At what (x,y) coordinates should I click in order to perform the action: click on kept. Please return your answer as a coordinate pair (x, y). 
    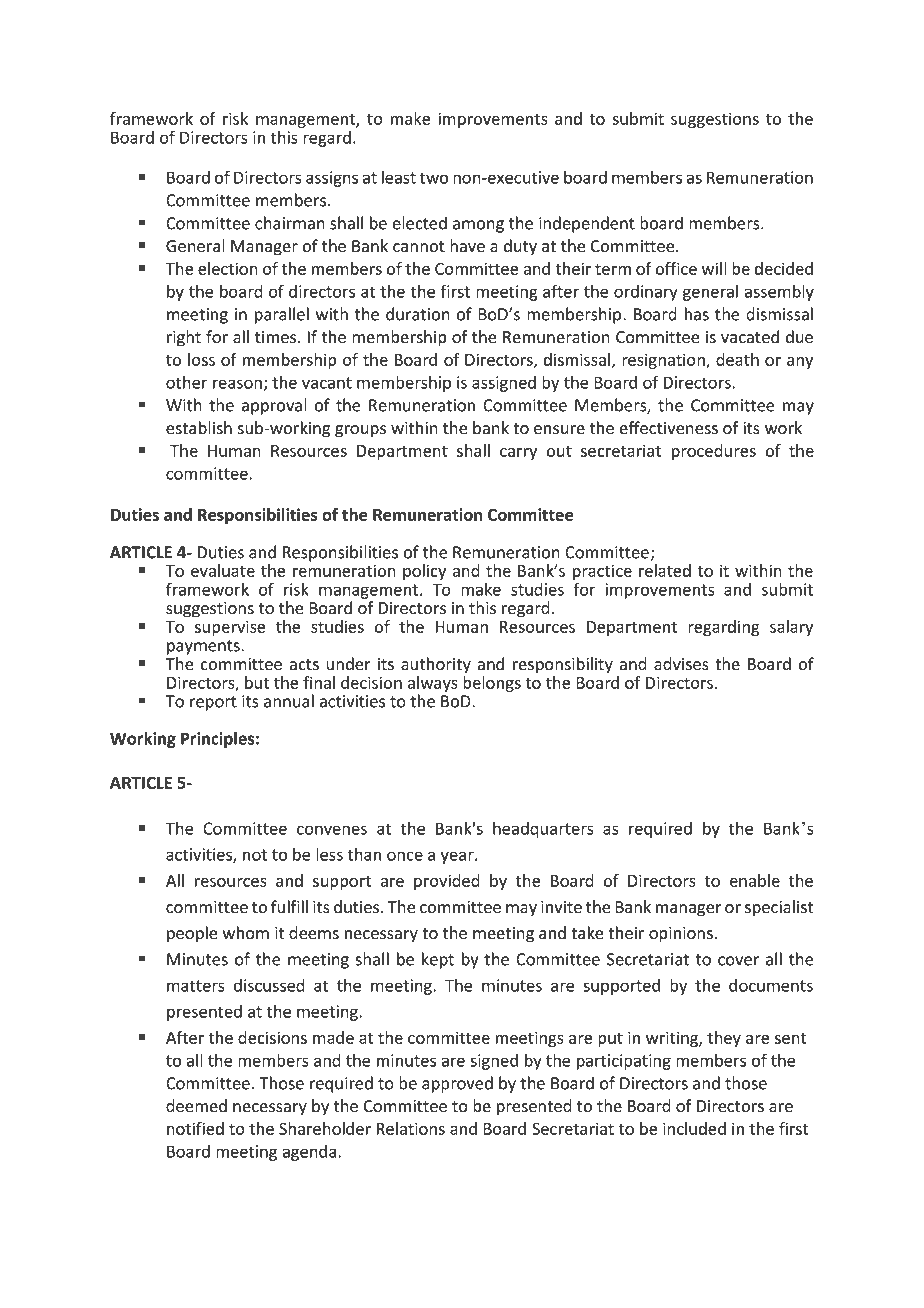
    Looking at the image, I should click on (438, 960).
